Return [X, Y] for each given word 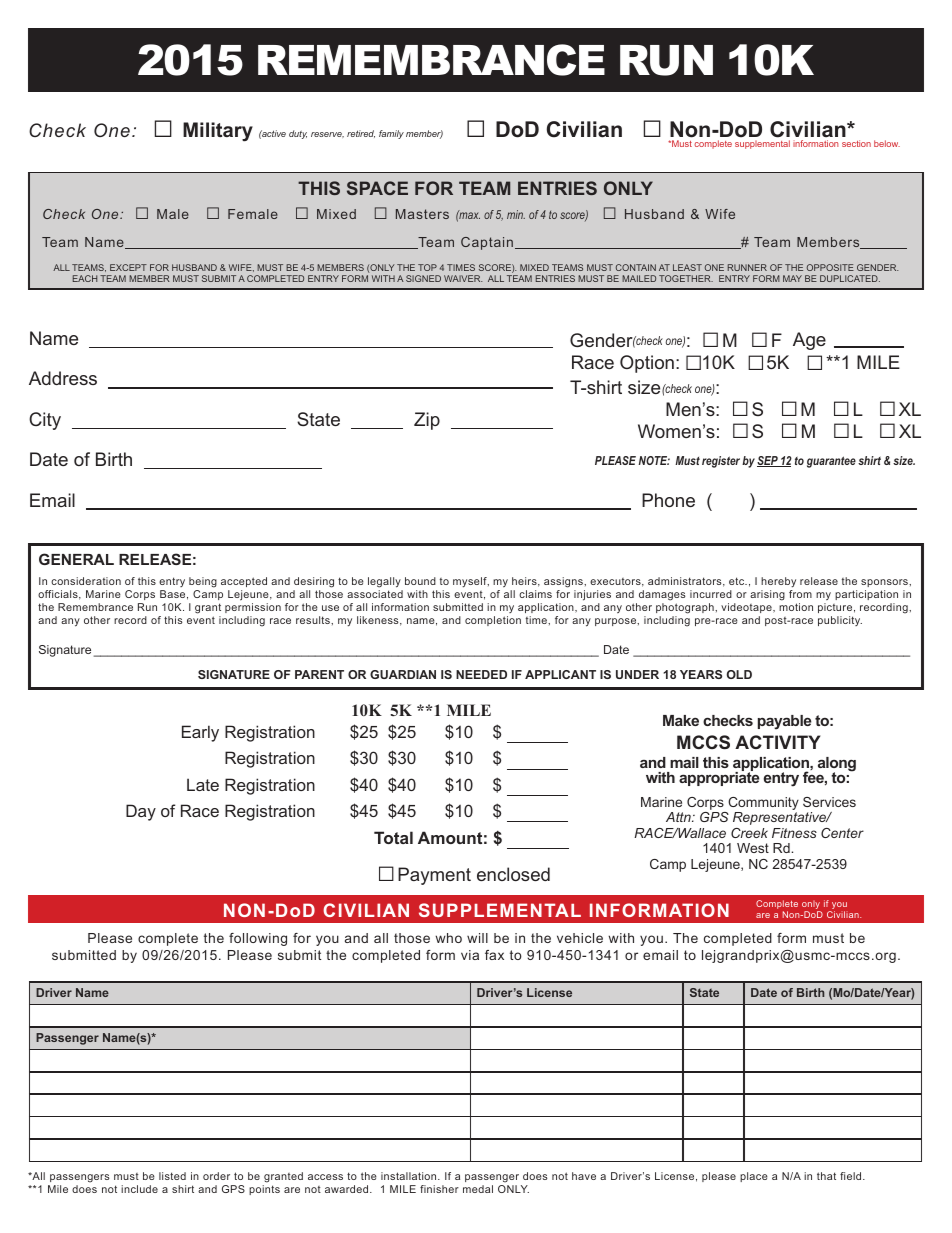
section [856, 143]
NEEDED [481, 674]
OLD [739, 674]
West [753, 848]
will [477, 938]
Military [218, 132]
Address [63, 378]
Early [200, 733]
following [258, 939]
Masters [422, 214]
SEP [768, 461]
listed [172, 1176]
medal [478, 1189]
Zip [427, 421]
